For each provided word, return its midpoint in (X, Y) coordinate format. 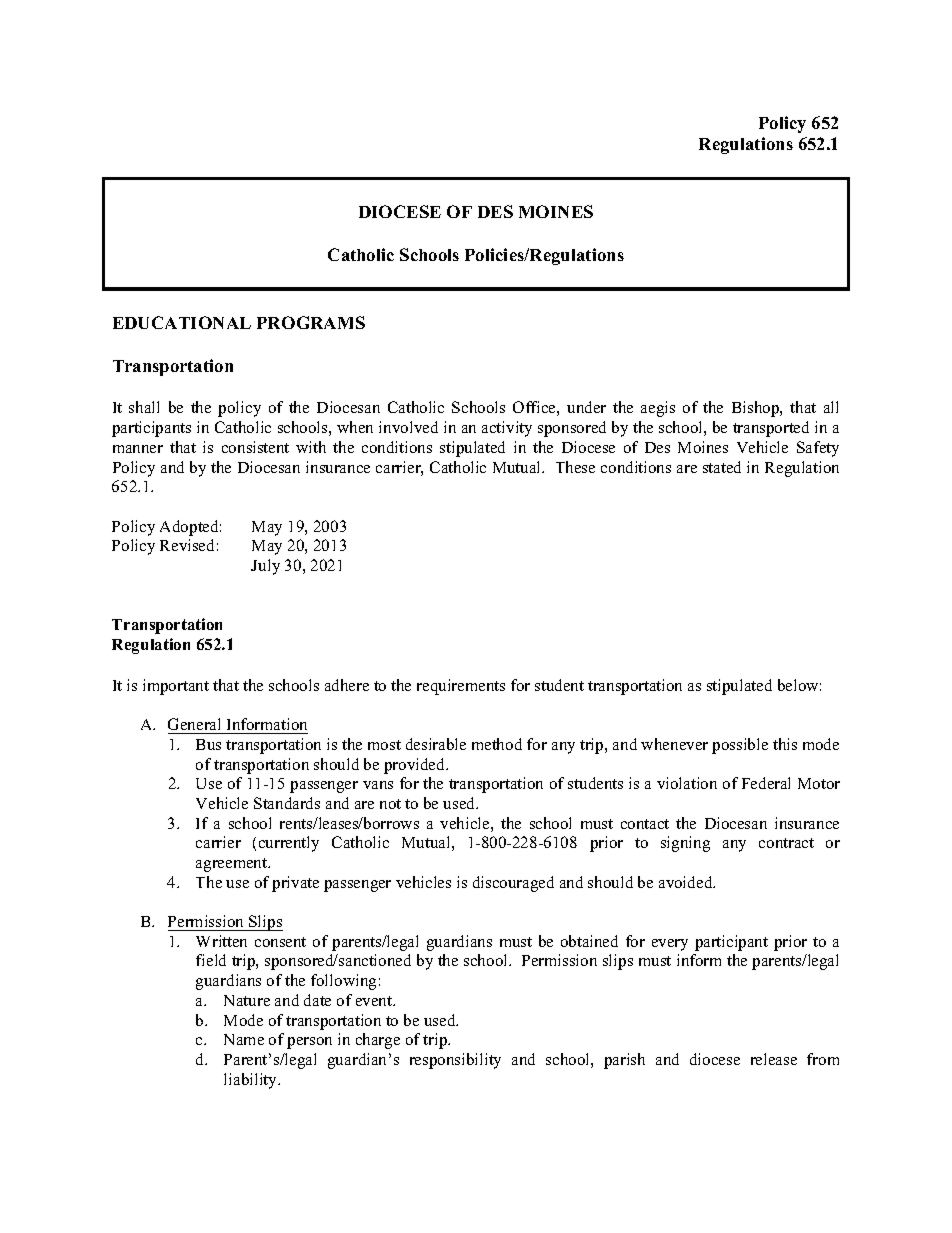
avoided (687, 882)
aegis (658, 409)
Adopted (190, 528)
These (575, 467)
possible (740, 746)
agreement (233, 865)
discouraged (513, 884)
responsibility (455, 1061)
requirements (461, 687)
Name (244, 1039)
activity (507, 429)
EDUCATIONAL (182, 322)
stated (722, 467)
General (194, 724)
